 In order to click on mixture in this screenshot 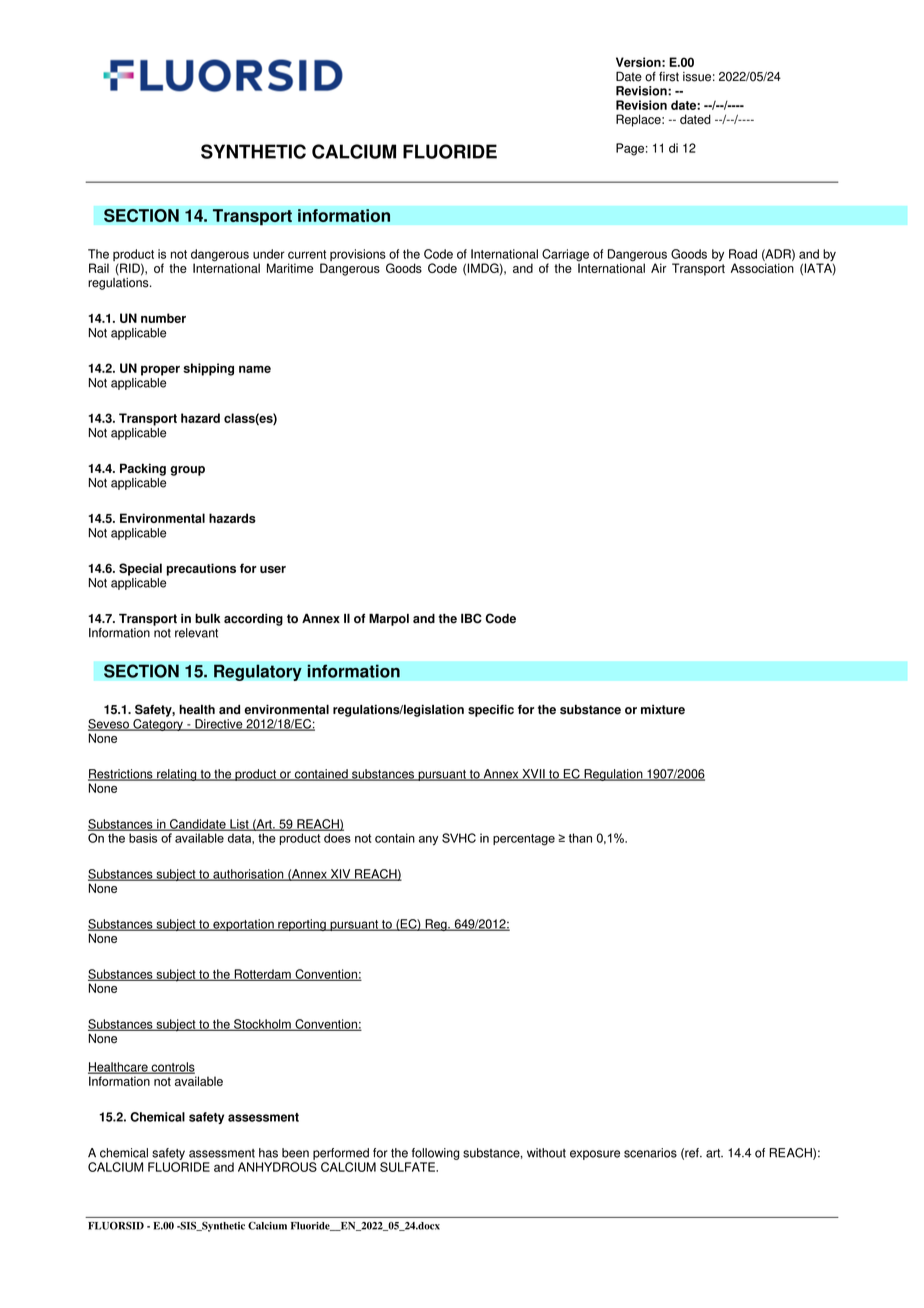, I will do `click(663, 710)`.
